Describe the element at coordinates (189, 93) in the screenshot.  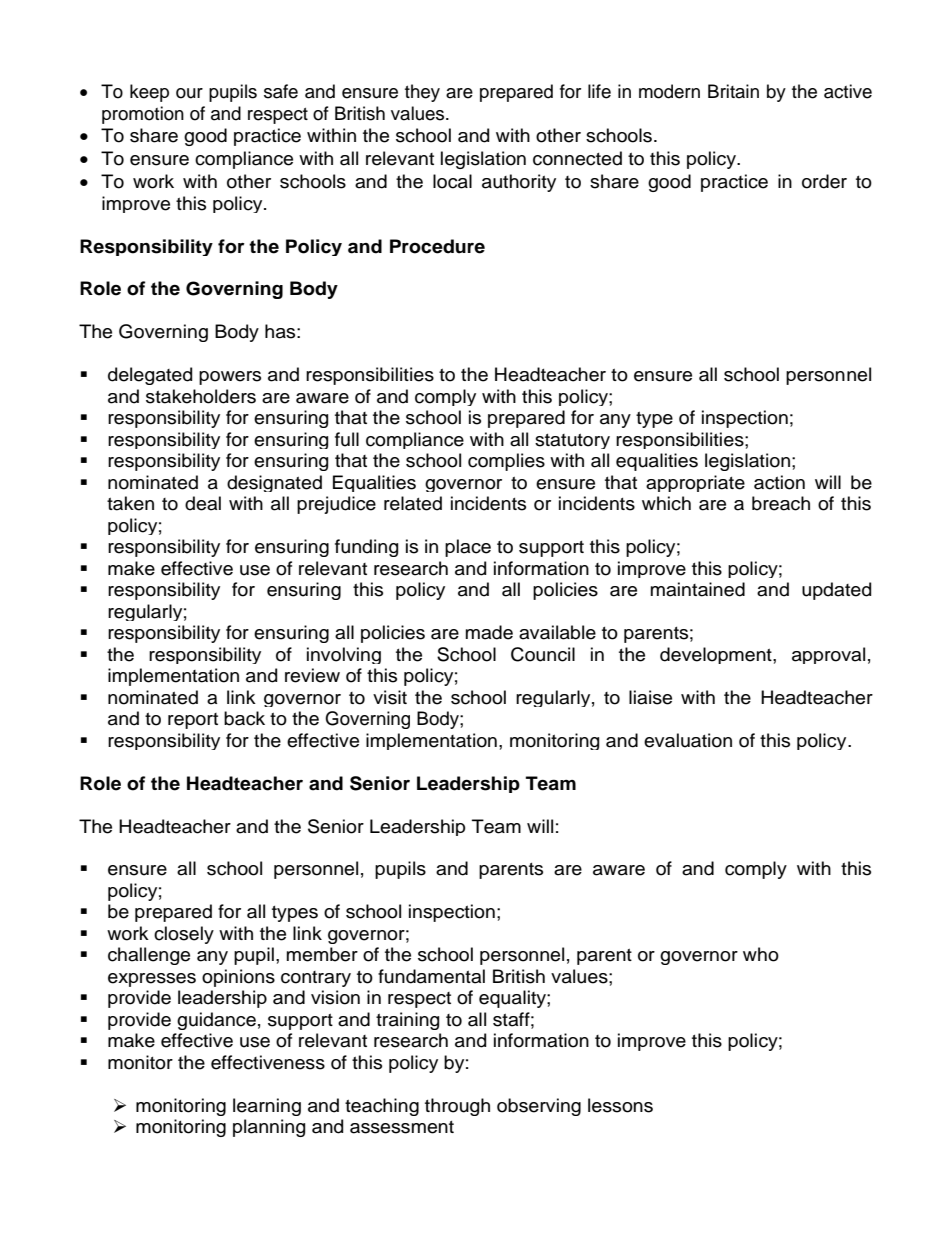
I see `our` at that location.
